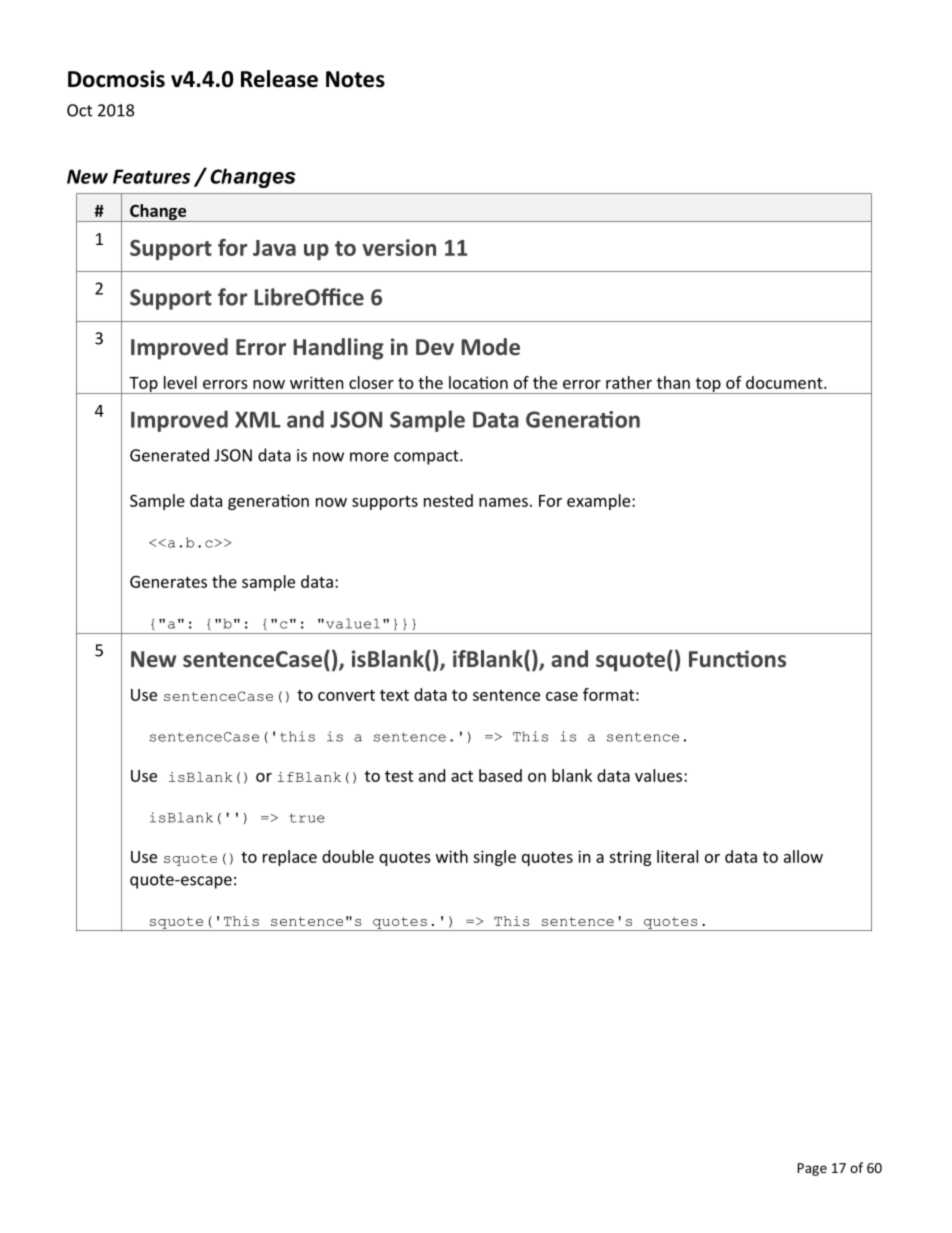  What do you see at coordinates (785, 382) in the document?
I see `document` at bounding box center [785, 382].
